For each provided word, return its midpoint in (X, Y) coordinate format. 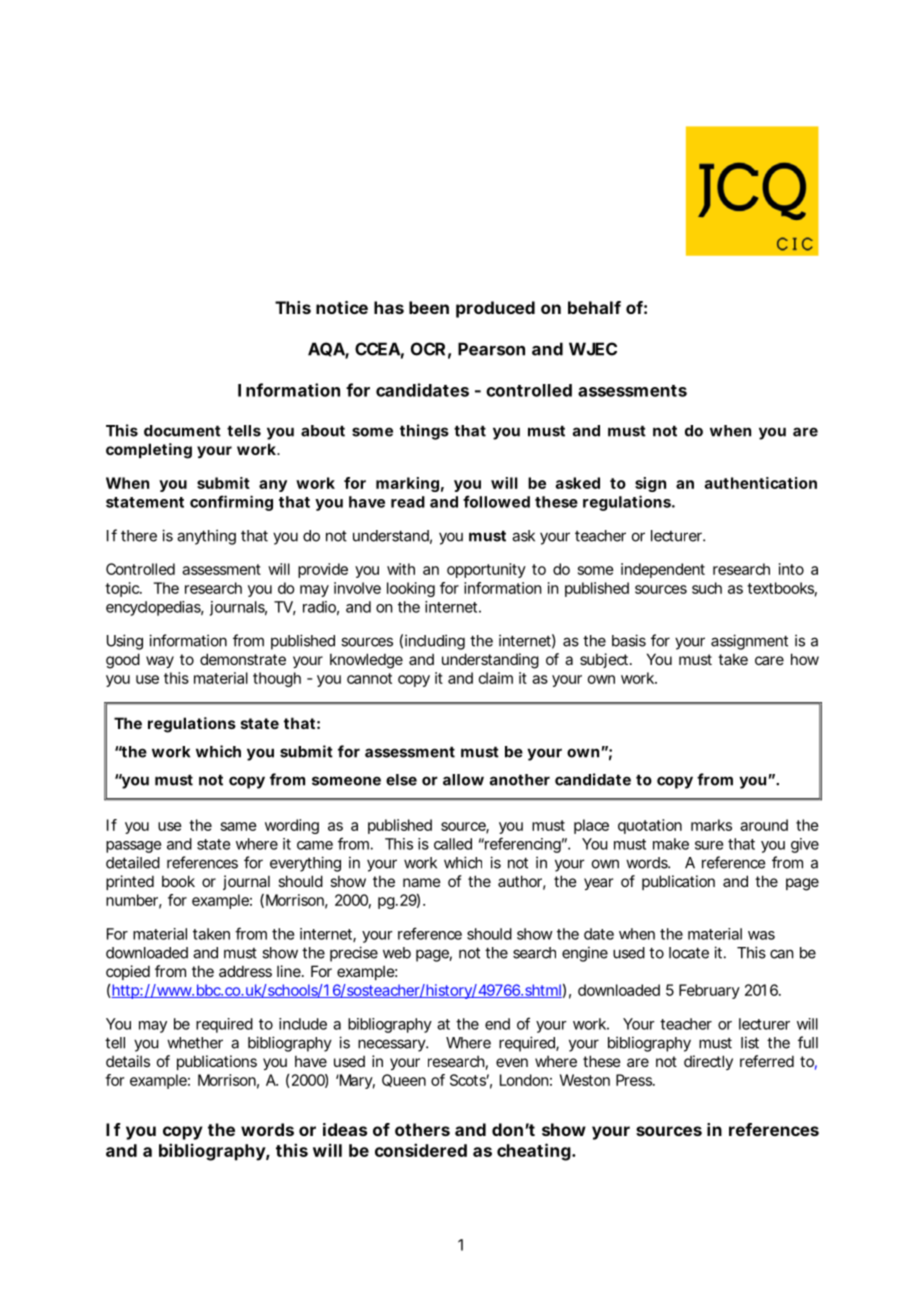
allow (463, 780)
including (435, 642)
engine (585, 954)
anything (206, 537)
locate (689, 953)
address (245, 971)
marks (711, 825)
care (769, 660)
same (239, 826)
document (182, 431)
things (424, 432)
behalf (594, 307)
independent (663, 570)
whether (195, 1043)
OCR (428, 349)
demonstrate (243, 659)
